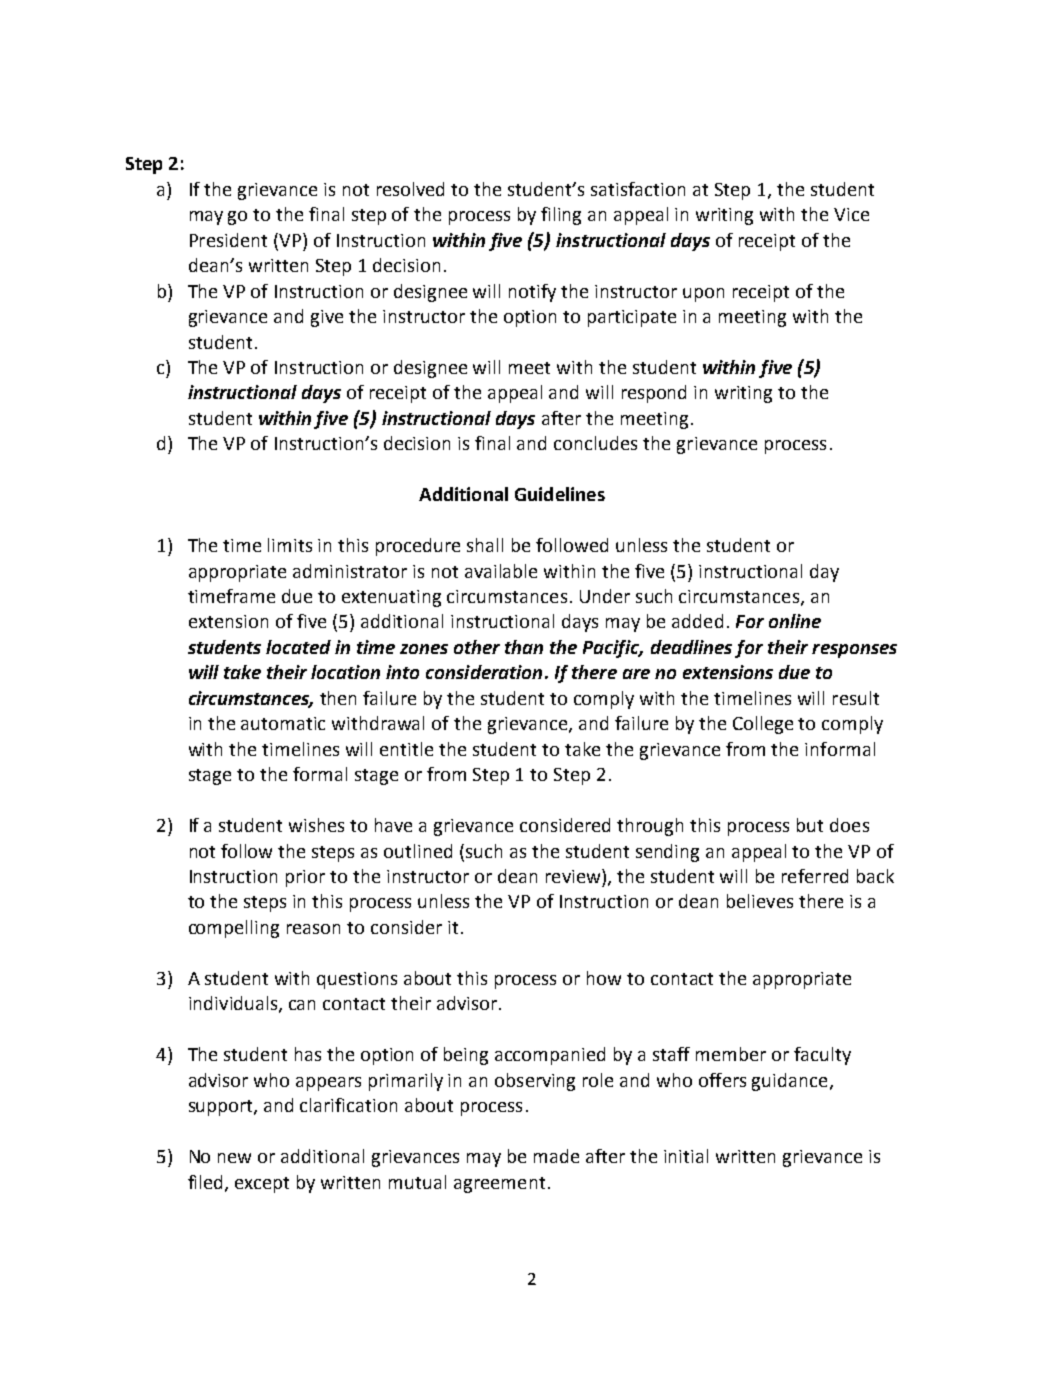 The width and height of the screenshot is (1063, 1376). What do you see at coordinates (851, 214) in the screenshot?
I see `Vice` at bounding box center [851, 214].
